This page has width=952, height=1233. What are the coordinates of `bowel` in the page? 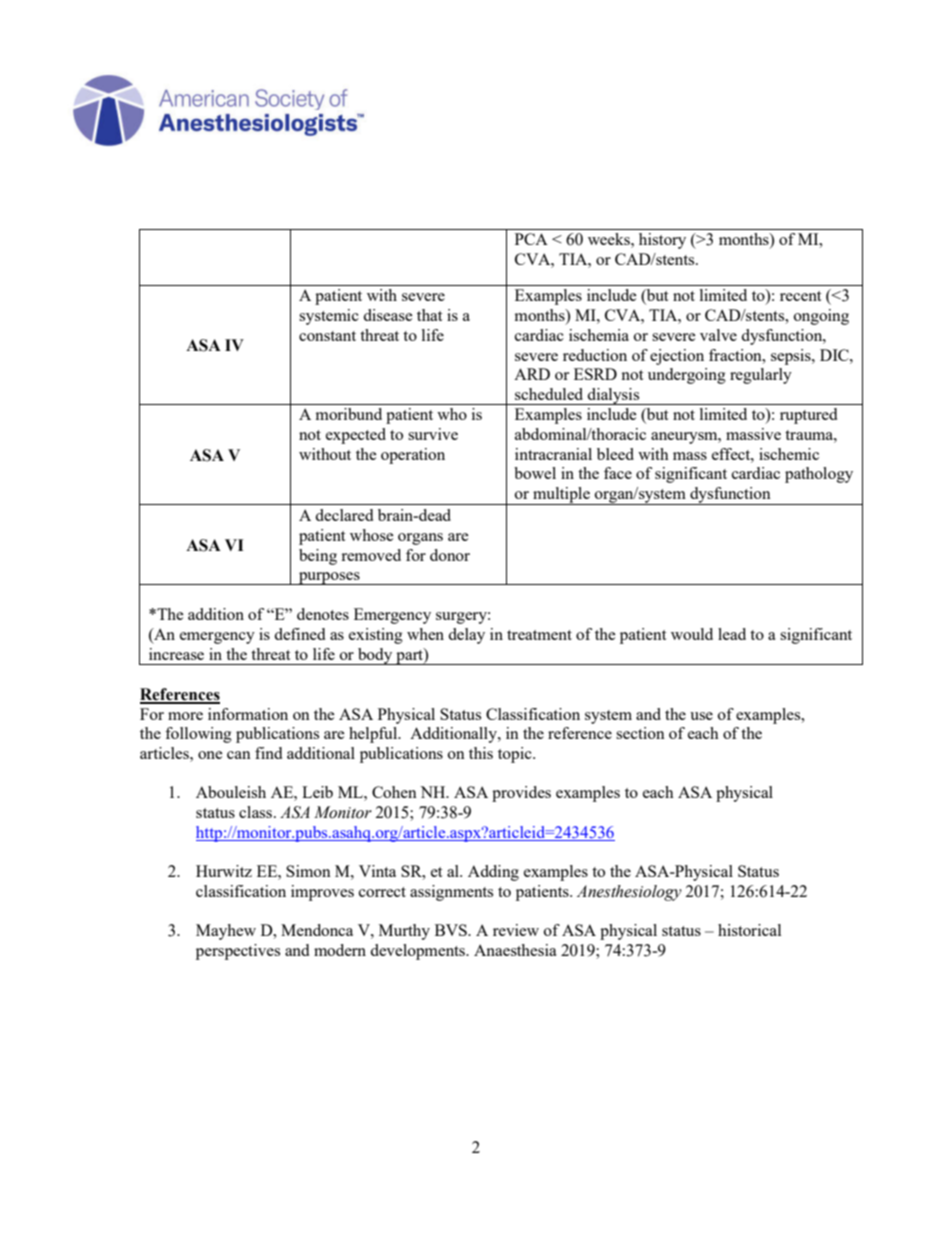 It's located at (535, 473).
